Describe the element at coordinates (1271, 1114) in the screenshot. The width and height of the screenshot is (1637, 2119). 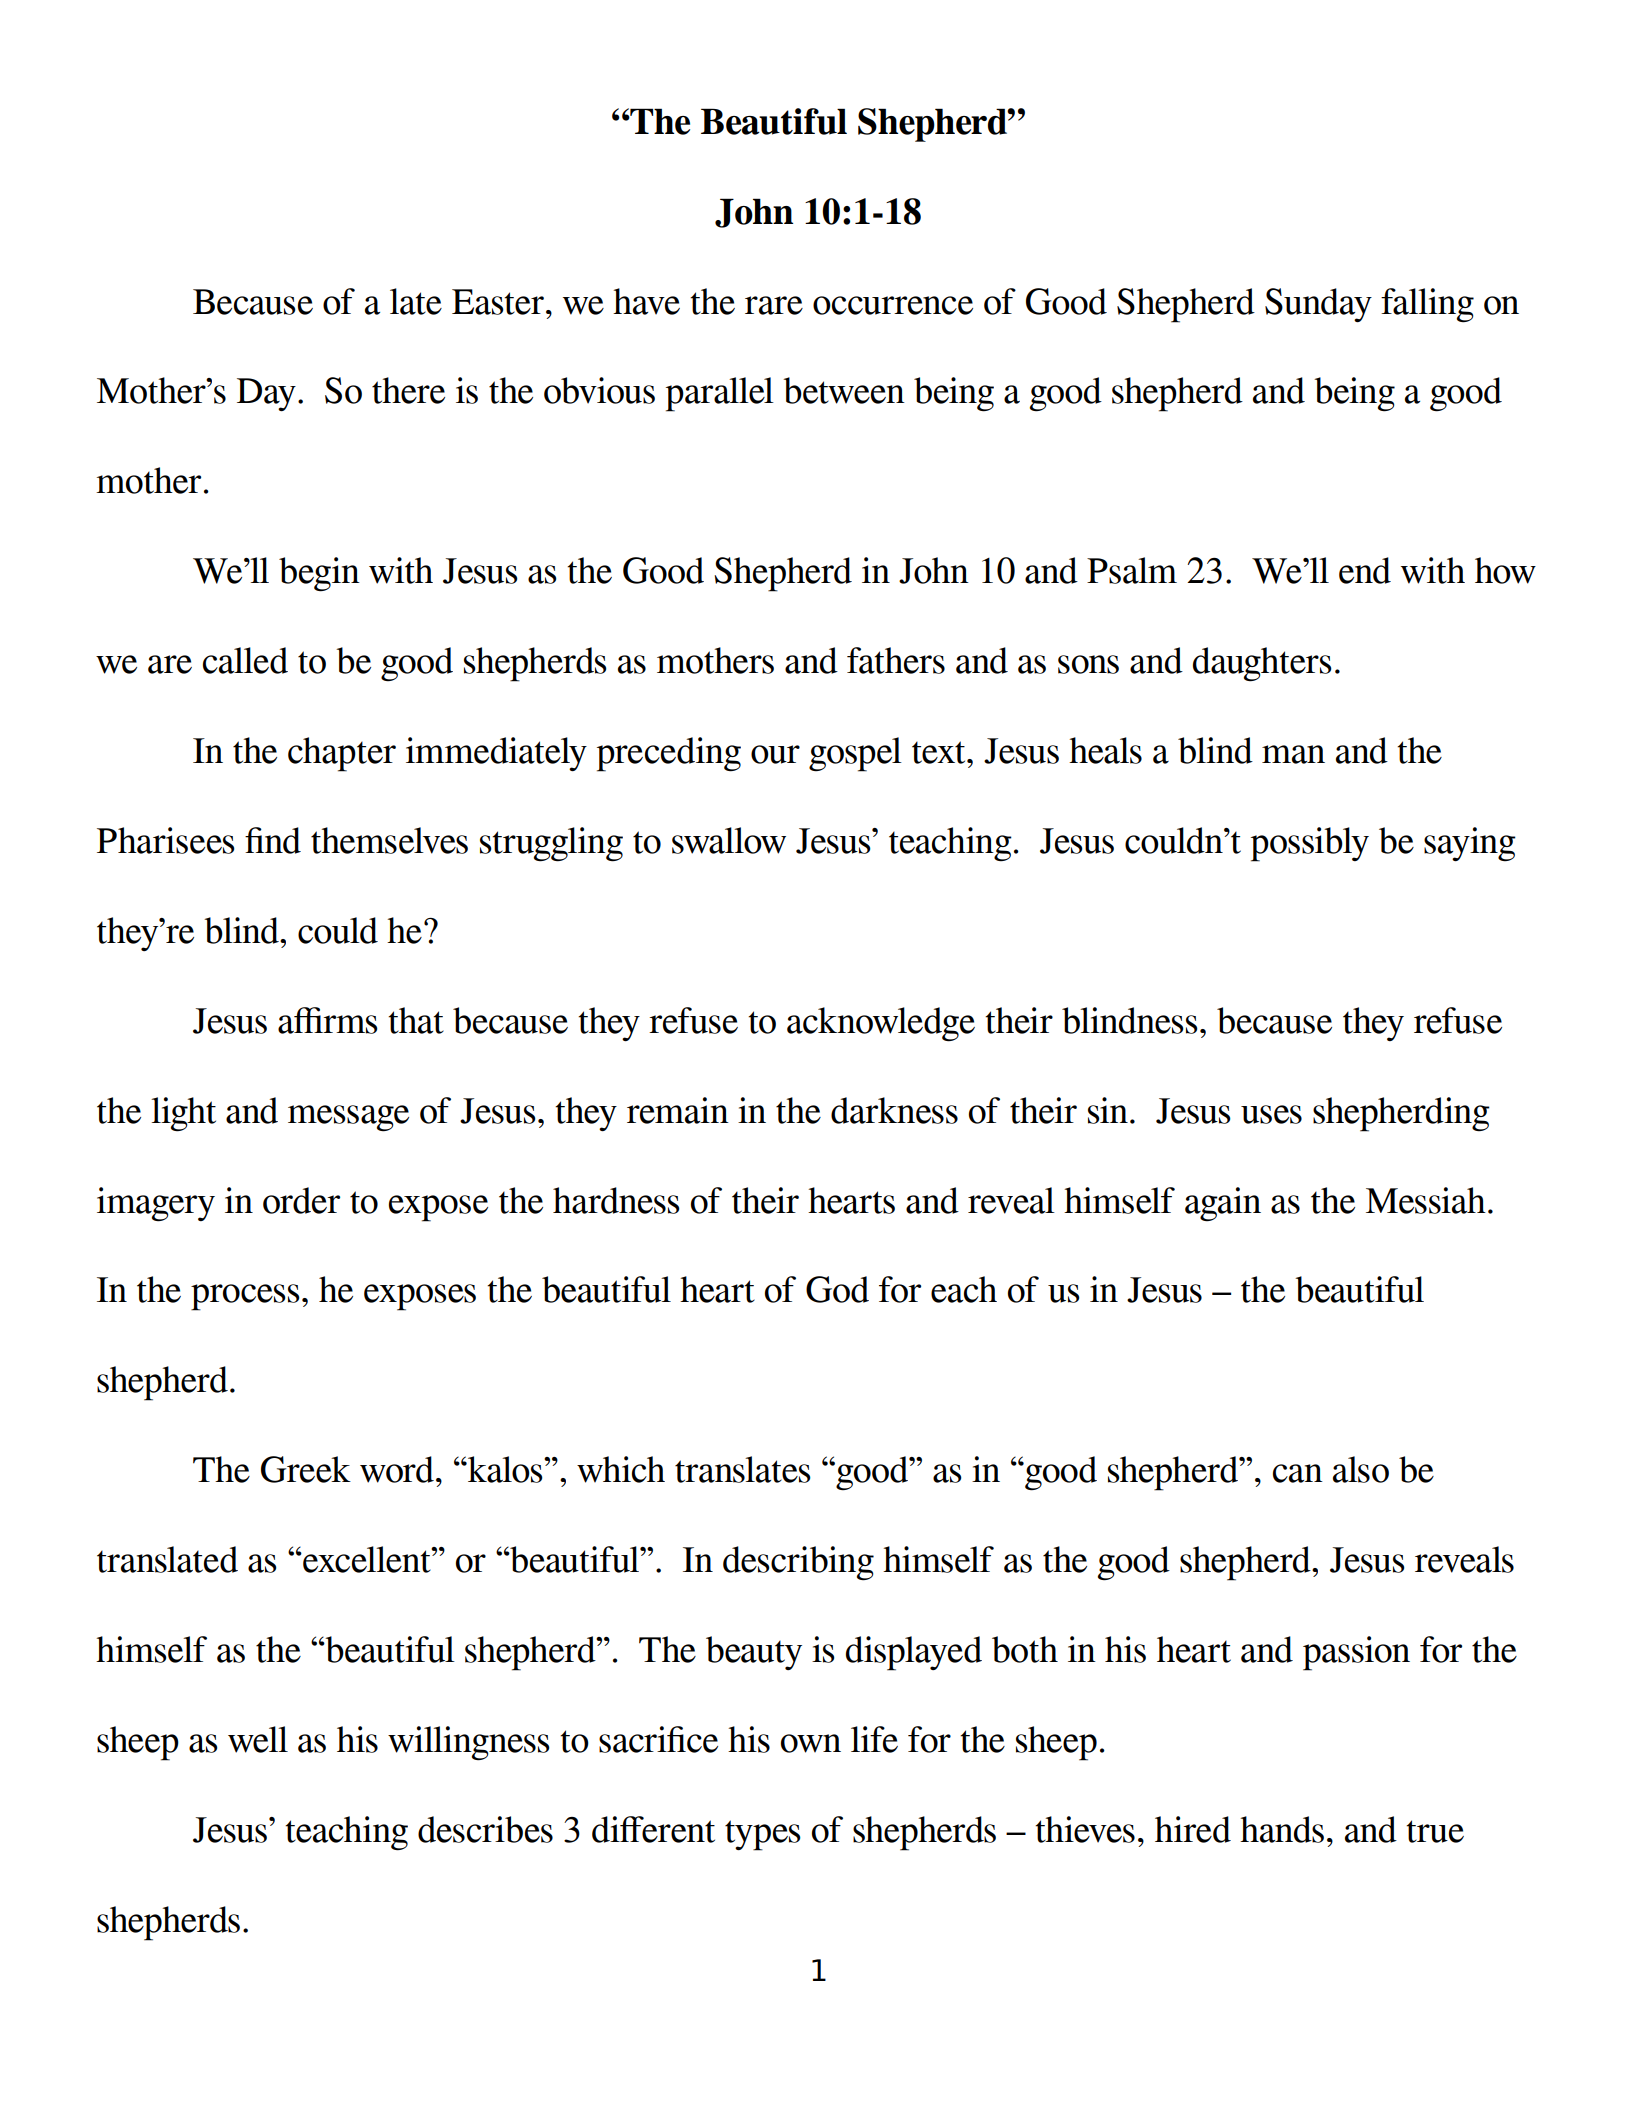
I see `uses` at that location.
